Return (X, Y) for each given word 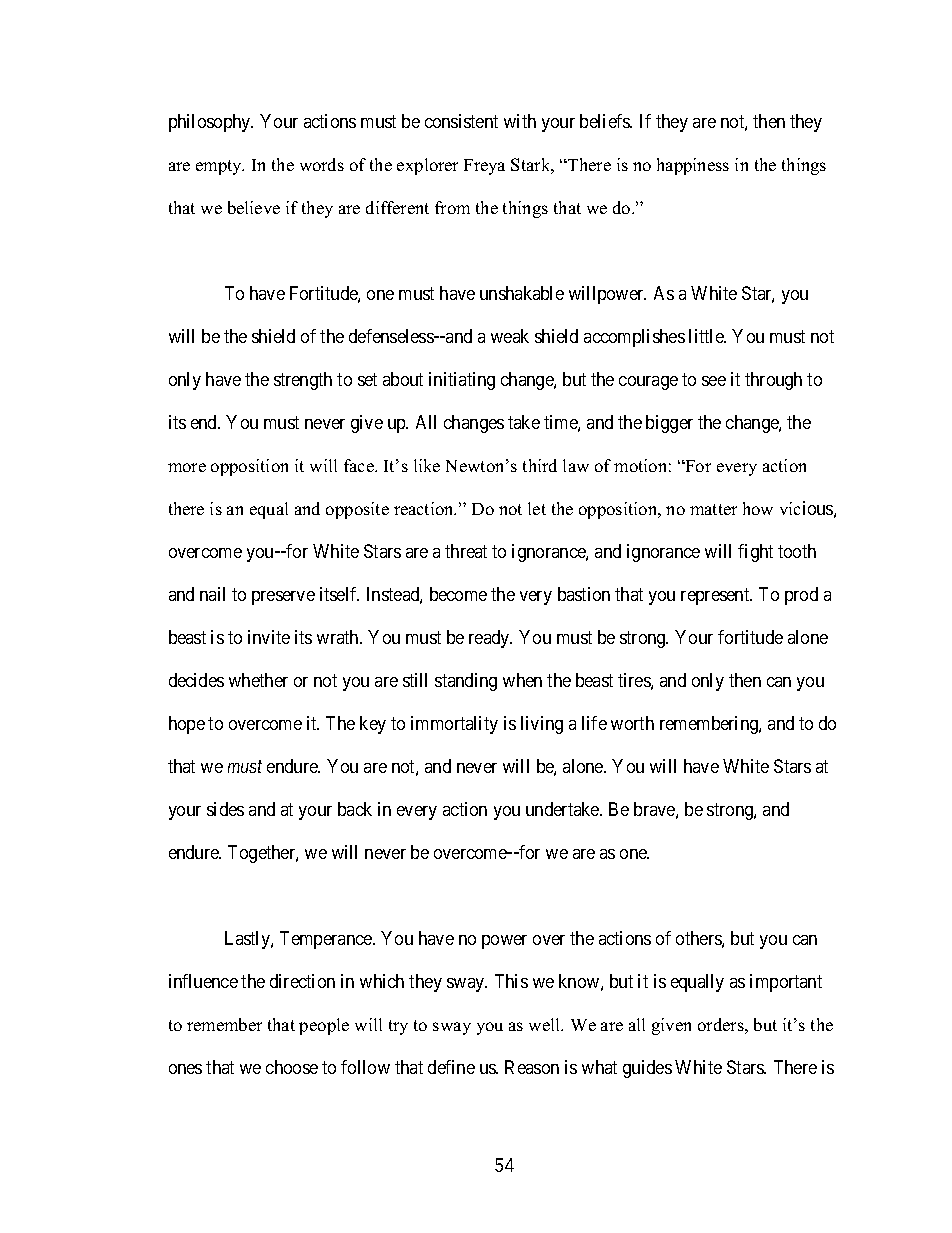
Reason (532, 1067)
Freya (484, 167)
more (187, 467)
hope (187, 725)
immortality (454, 725)
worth (632, 723)
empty (220, 167)
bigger (669, 424)
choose (292, 1067)
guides (647, 1069)
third (540, 465)
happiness (693, 166)
